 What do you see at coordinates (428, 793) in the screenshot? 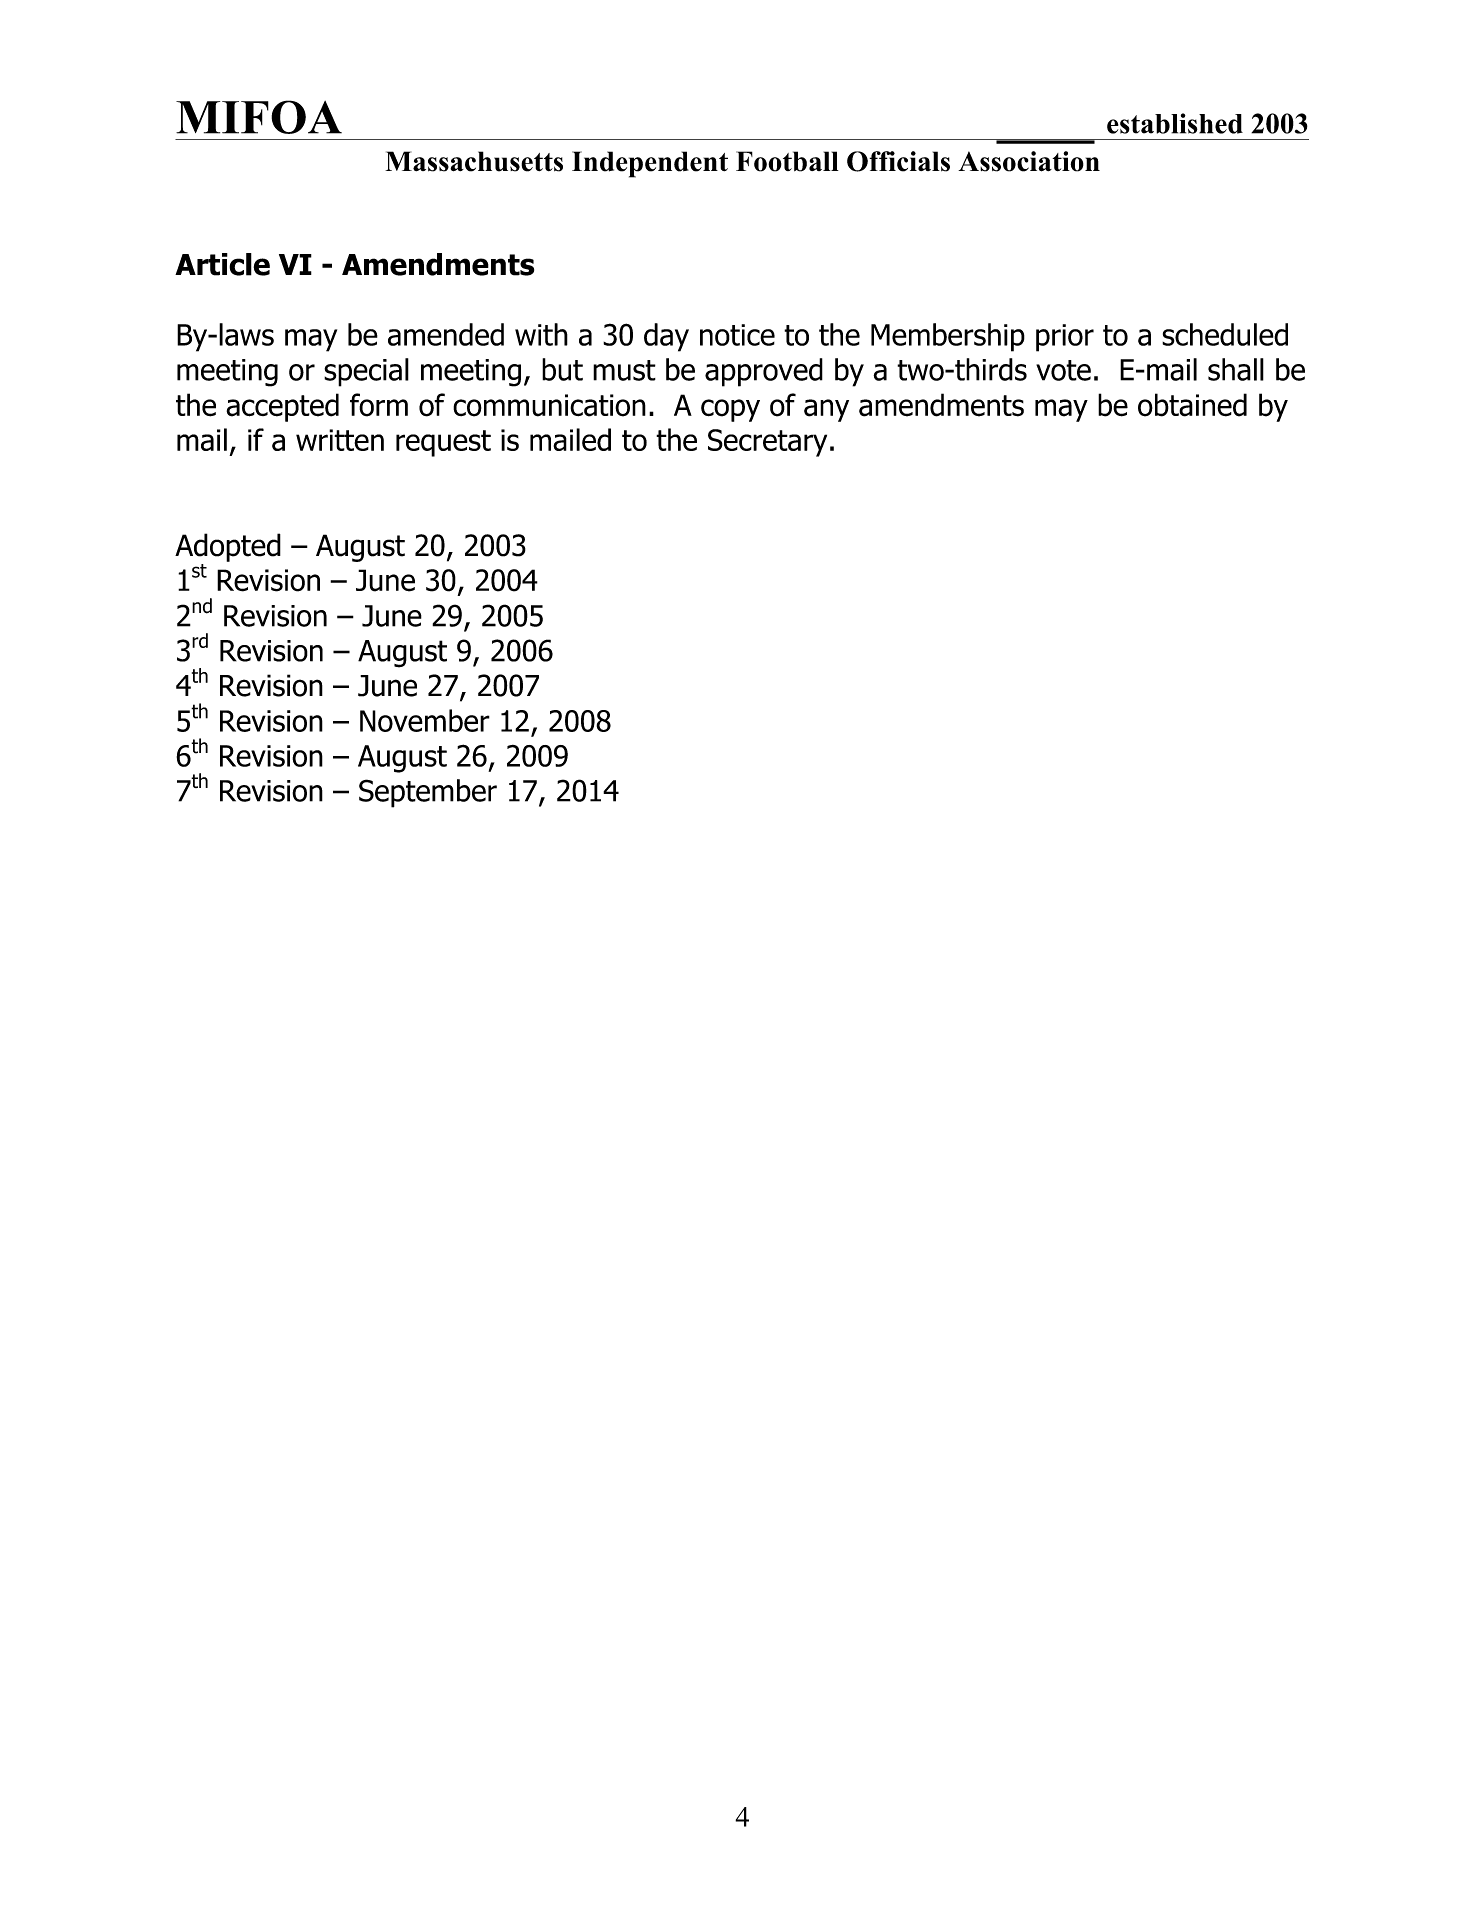
I see `September` at bounding box center [428, 793].
